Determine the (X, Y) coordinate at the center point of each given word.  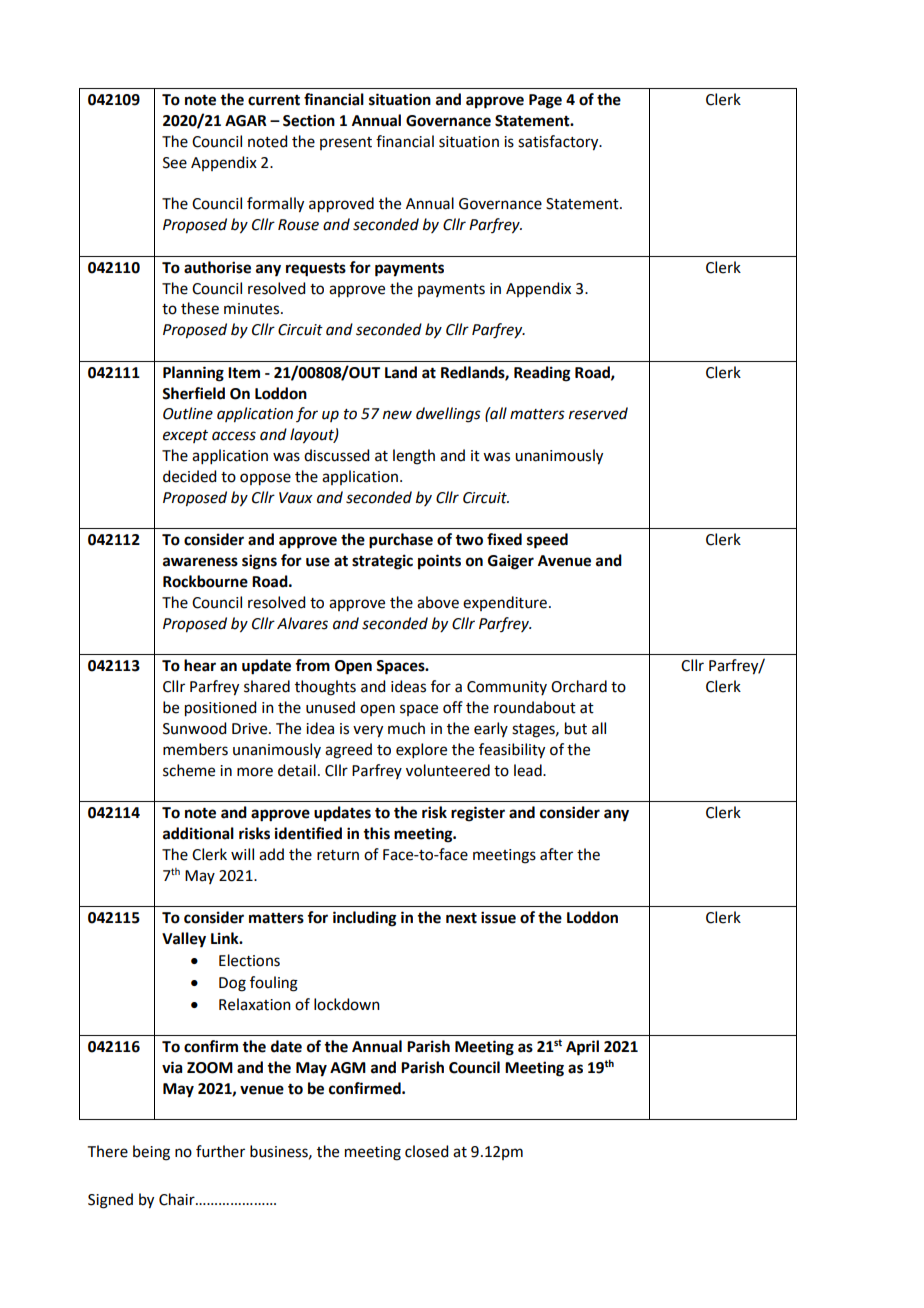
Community (507, 688)
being (151, 1153)
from (312, 665)
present (346, 143)
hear (200, 665)
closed (426, 1151)
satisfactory (559, 143)
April (582, 1048)
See (175, 163)
